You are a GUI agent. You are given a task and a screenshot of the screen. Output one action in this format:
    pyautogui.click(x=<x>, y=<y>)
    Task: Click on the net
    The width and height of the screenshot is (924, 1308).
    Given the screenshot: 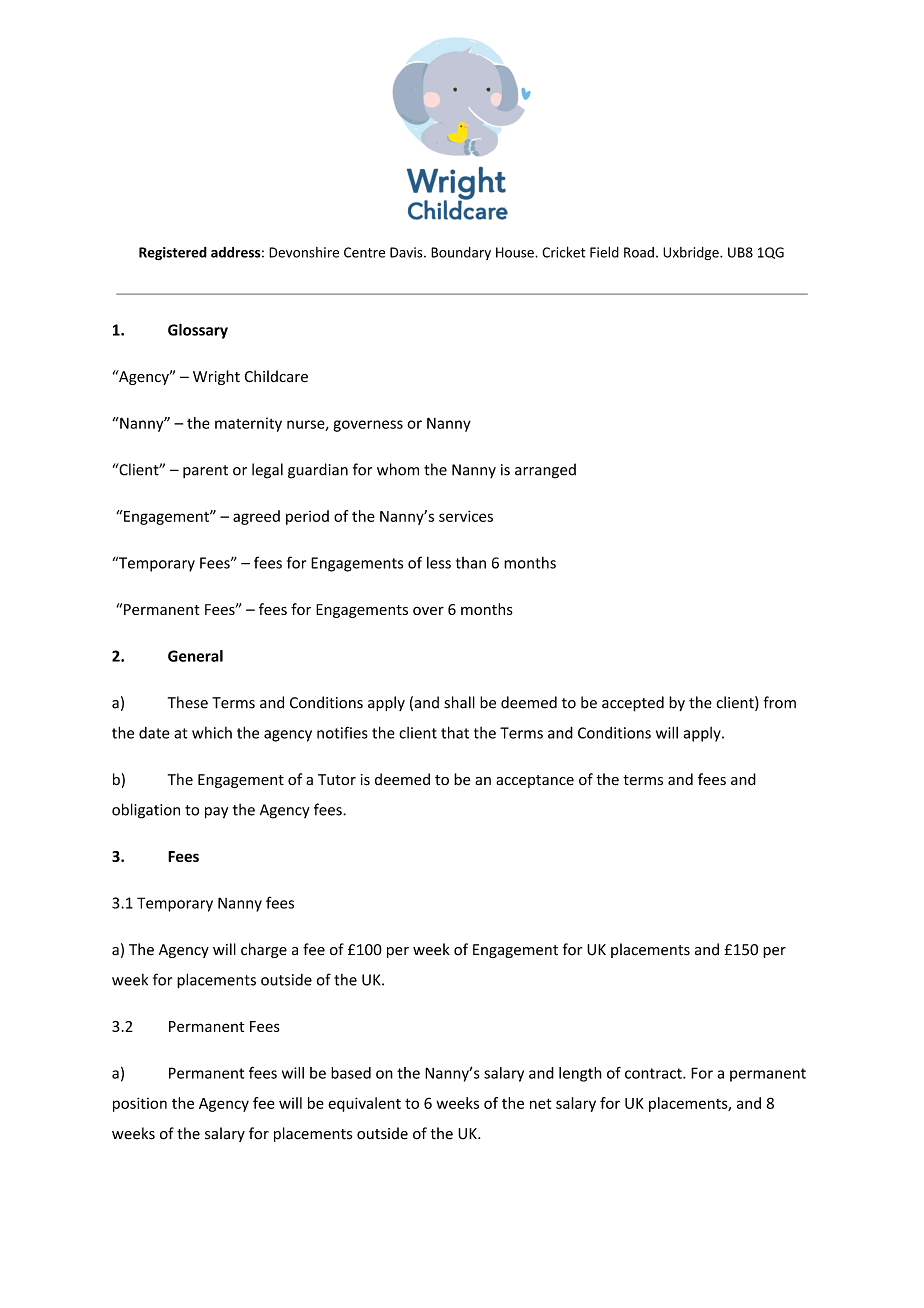 What is the action you would take?
    pyautogui.click(x=541, y=1103)
